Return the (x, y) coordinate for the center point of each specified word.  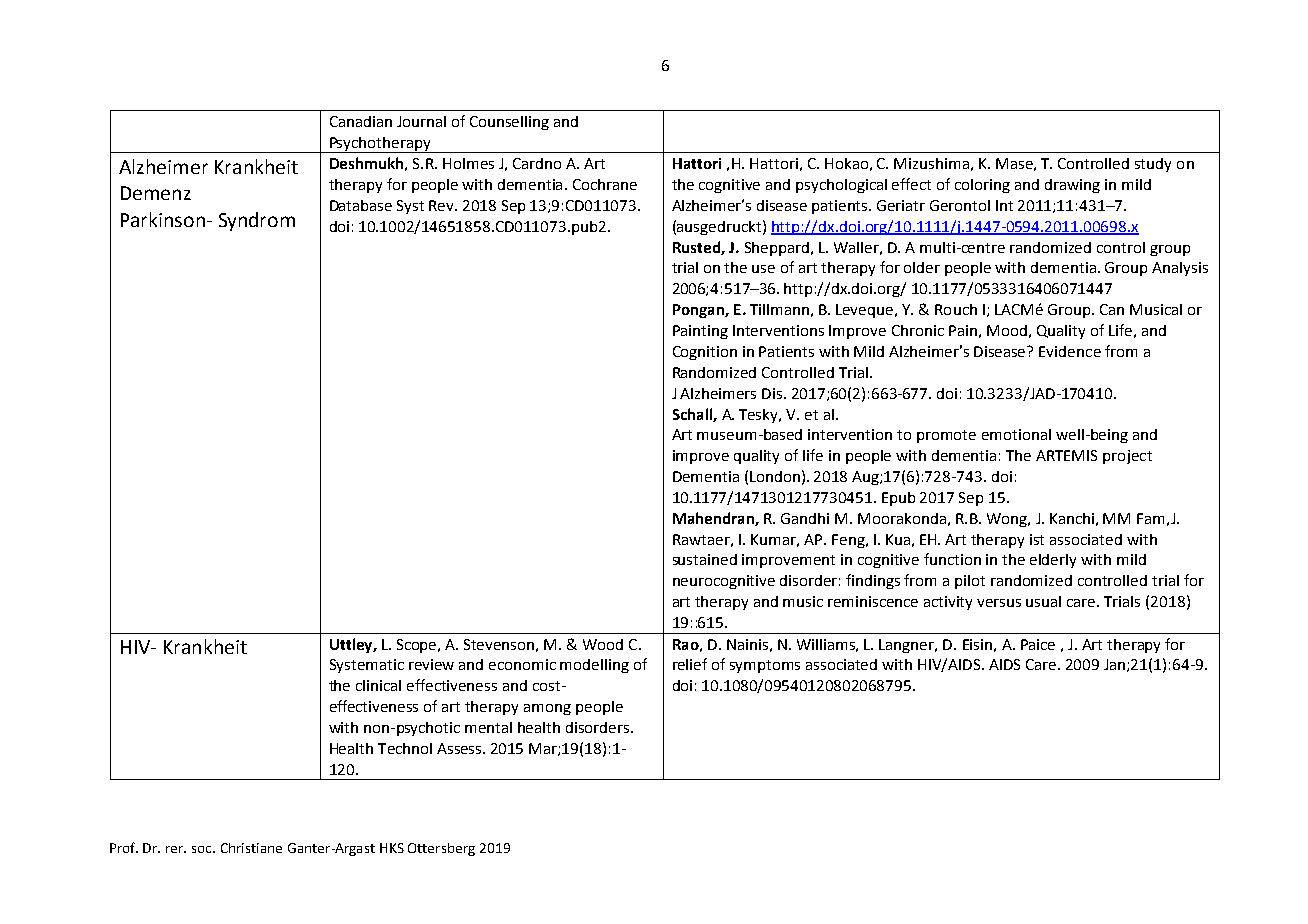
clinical (378, 685)
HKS (392, 848)
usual (1043, 601)
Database (361, 205)
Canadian (361, 121)
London (775, 476)
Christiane (251, 848)
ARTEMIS (1066, 455)
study (1153, 165)
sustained (705, 559)
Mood (1007, 330)
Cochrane (605, 184)
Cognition (705, 353)
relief (690, 664)
